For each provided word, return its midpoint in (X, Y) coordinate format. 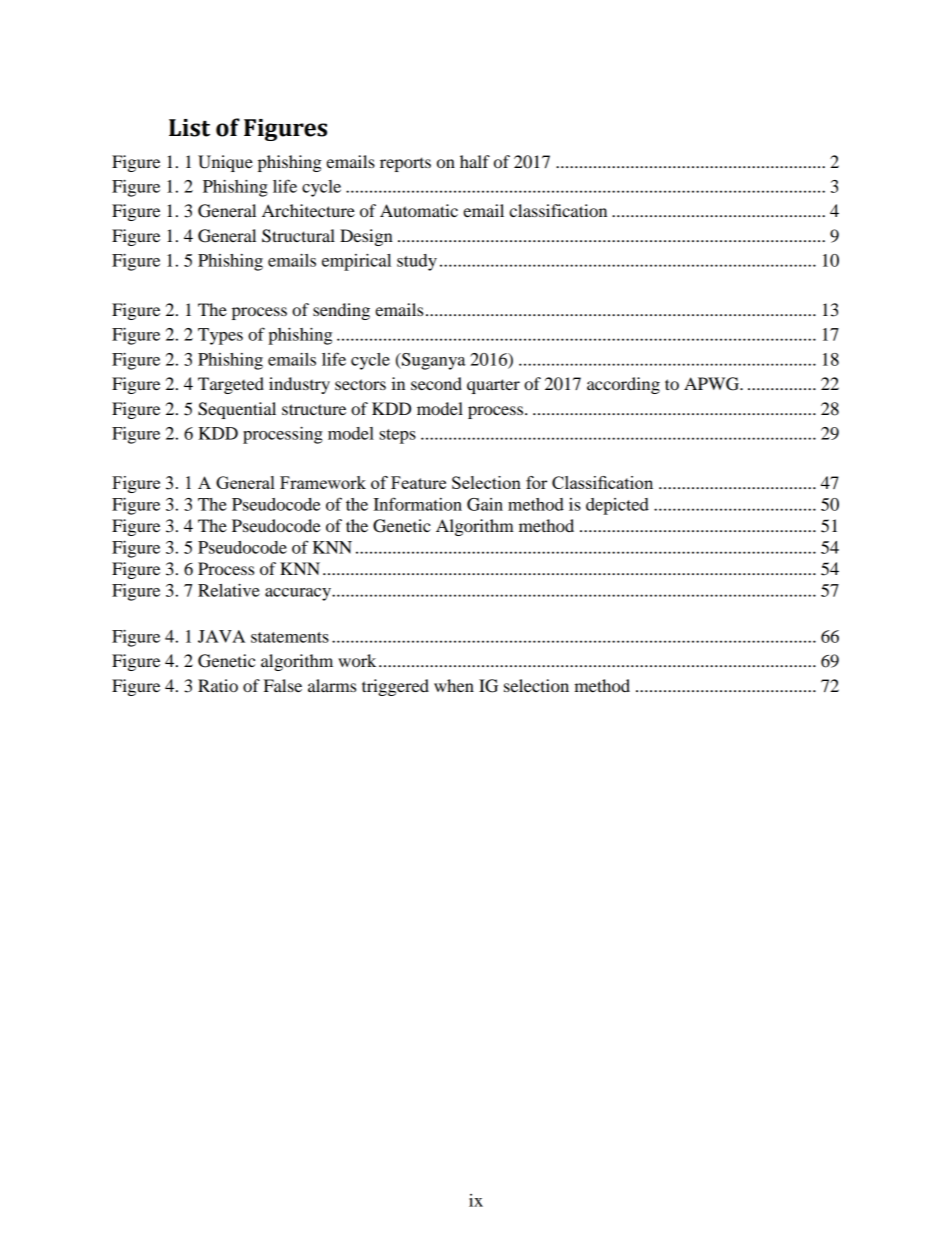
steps (397, 436)
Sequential (237, 410)
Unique (225, 163)
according (623, 385)
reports (405, 164)
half (475, 161)
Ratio (218, 685)
